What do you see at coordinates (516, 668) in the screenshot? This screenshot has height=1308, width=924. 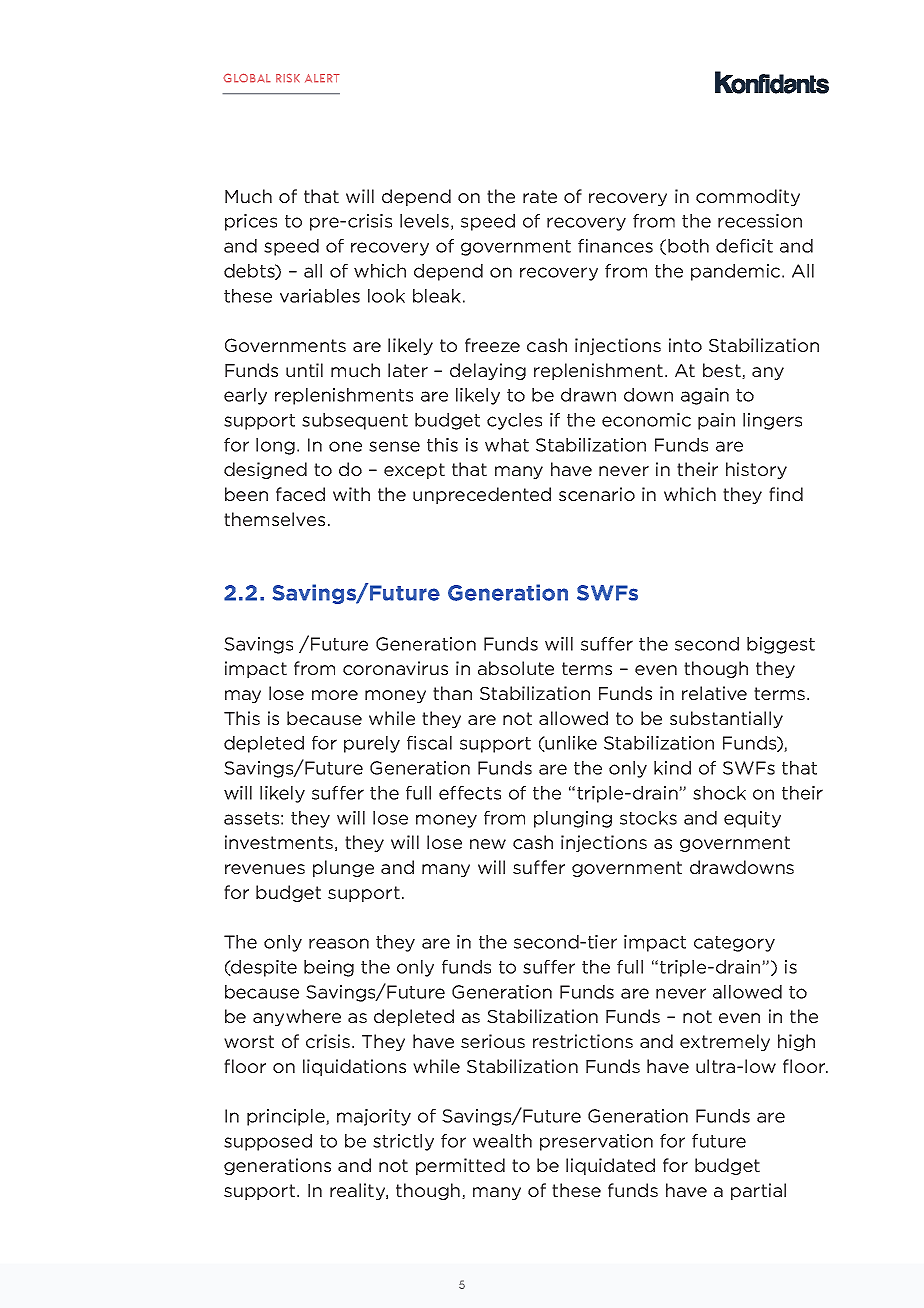 I see `absolute` at bounding box center [516, 668].
